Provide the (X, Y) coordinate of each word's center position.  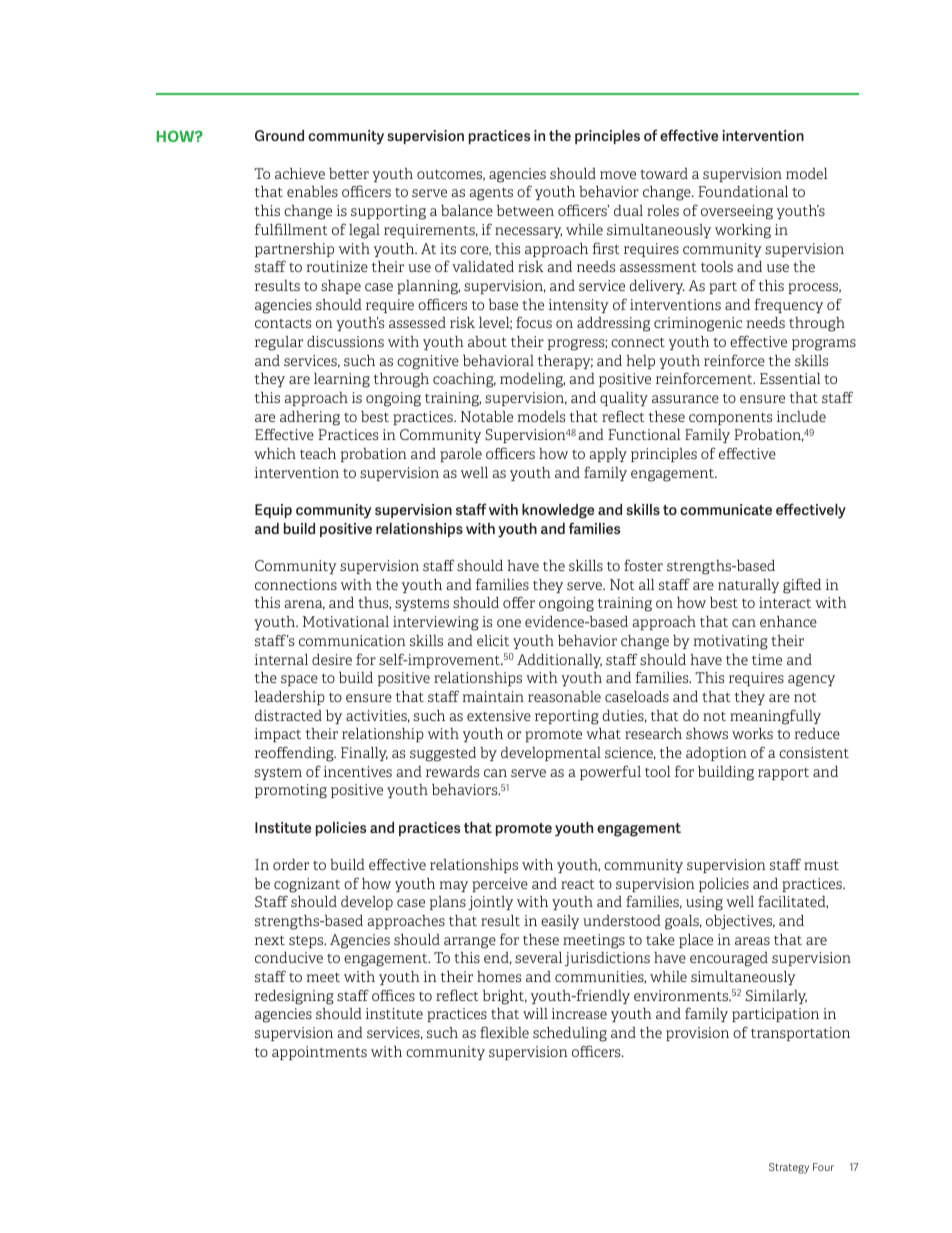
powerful (610, 772)
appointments (319, 1053)
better (349, 173)
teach (318, 453)
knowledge (558, 511)
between (525, 210)
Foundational (743, 191)
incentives (357, 771)
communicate (726, 509)
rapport (783, 774)
